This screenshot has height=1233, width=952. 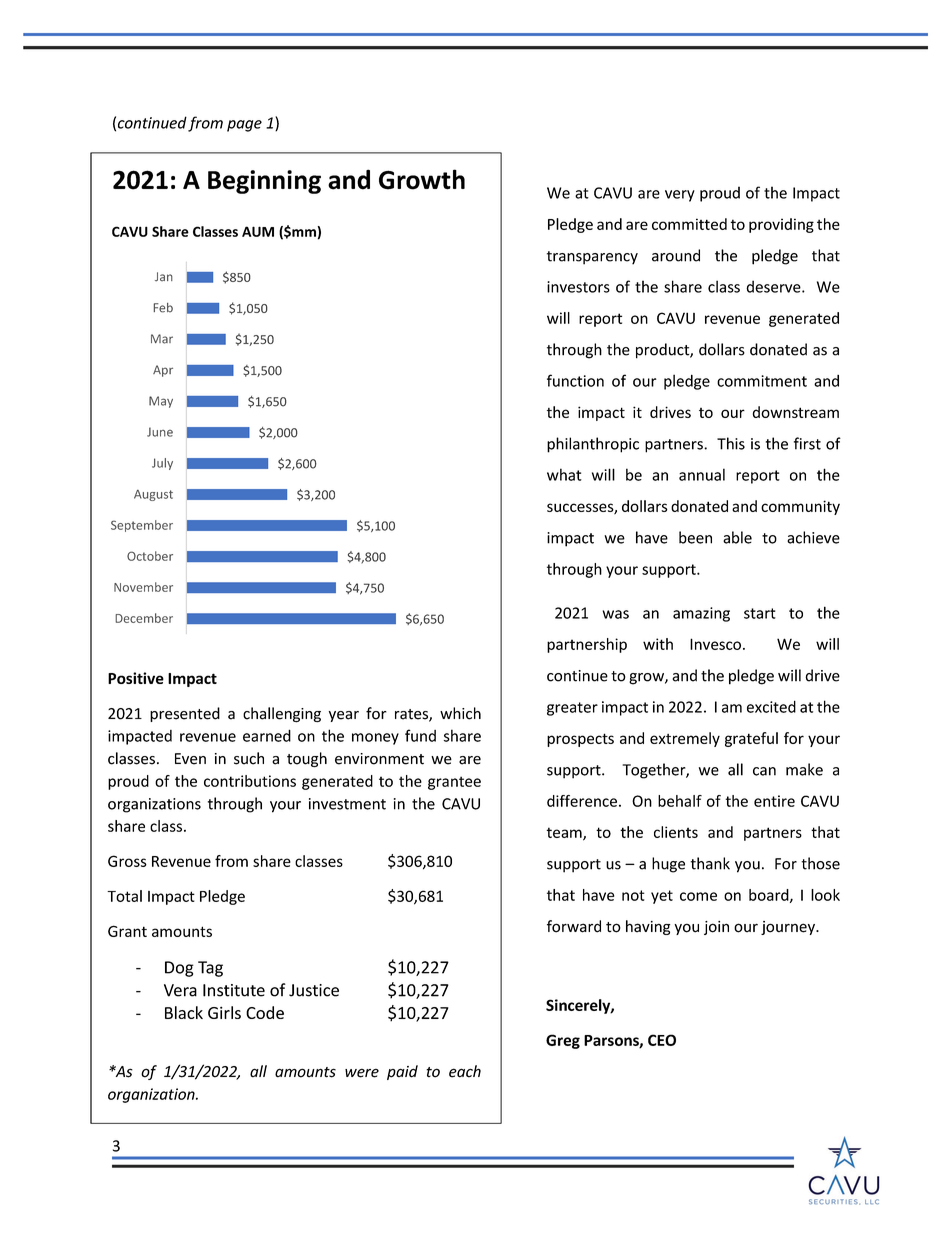 What do you see at coordinates (162, 464) in the screenshot?
I see `July` at bounding box center [162, 464].
